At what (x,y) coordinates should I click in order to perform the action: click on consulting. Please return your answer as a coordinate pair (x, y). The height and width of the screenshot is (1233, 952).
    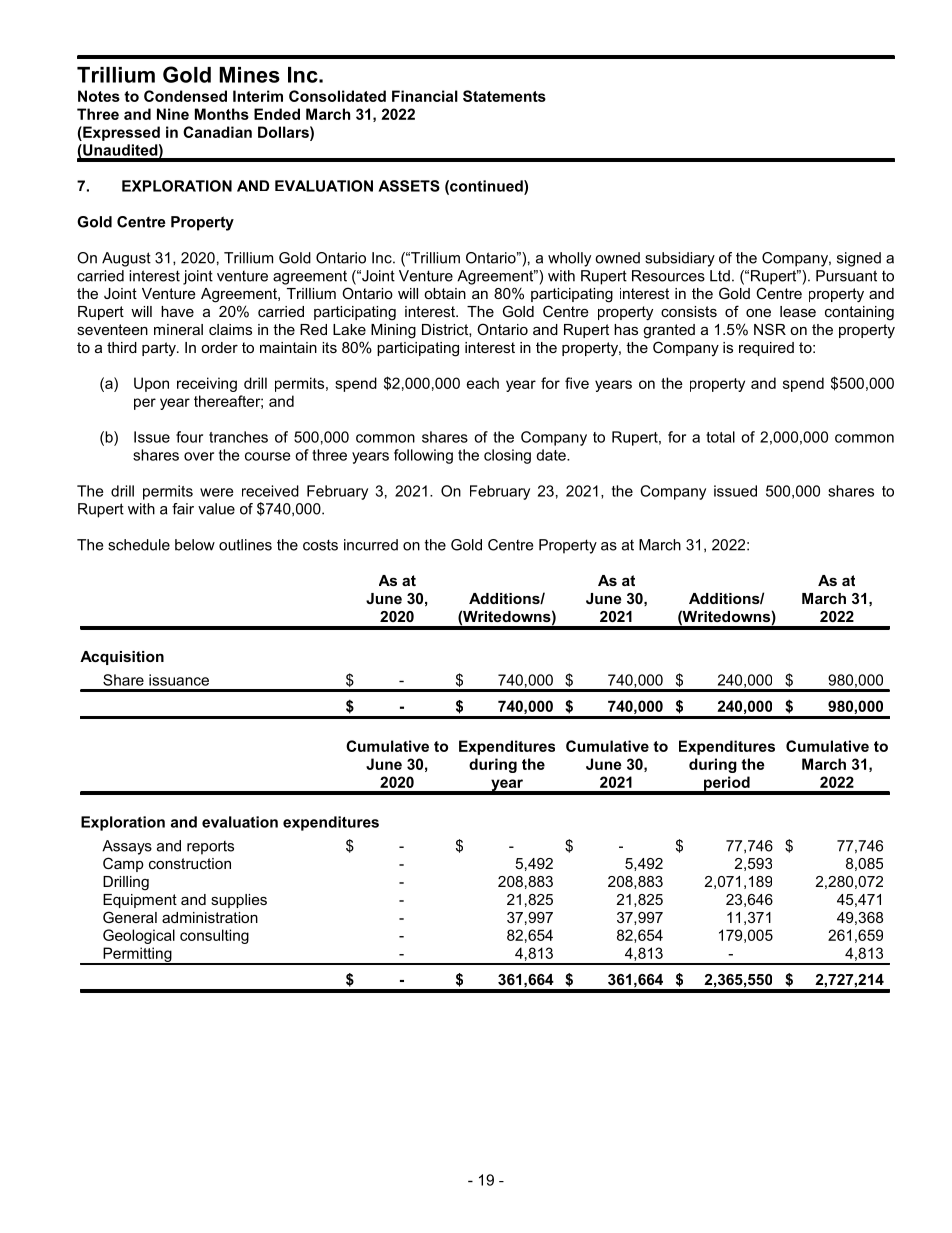
    Looking at the image, I should click on (214, 936).
